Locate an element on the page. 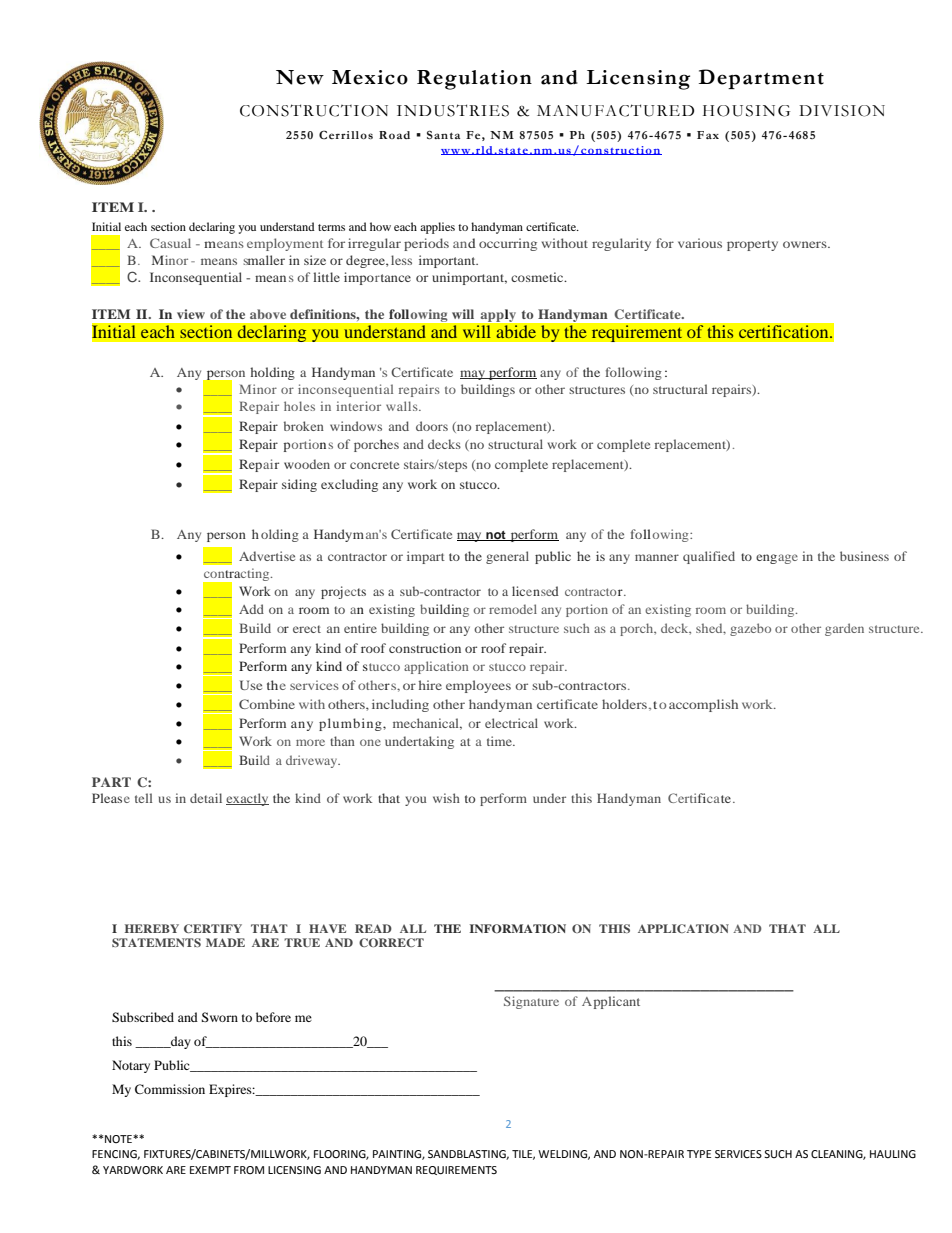 This document has width=952, height=1233. owners is located at coordinates (806, 244).
